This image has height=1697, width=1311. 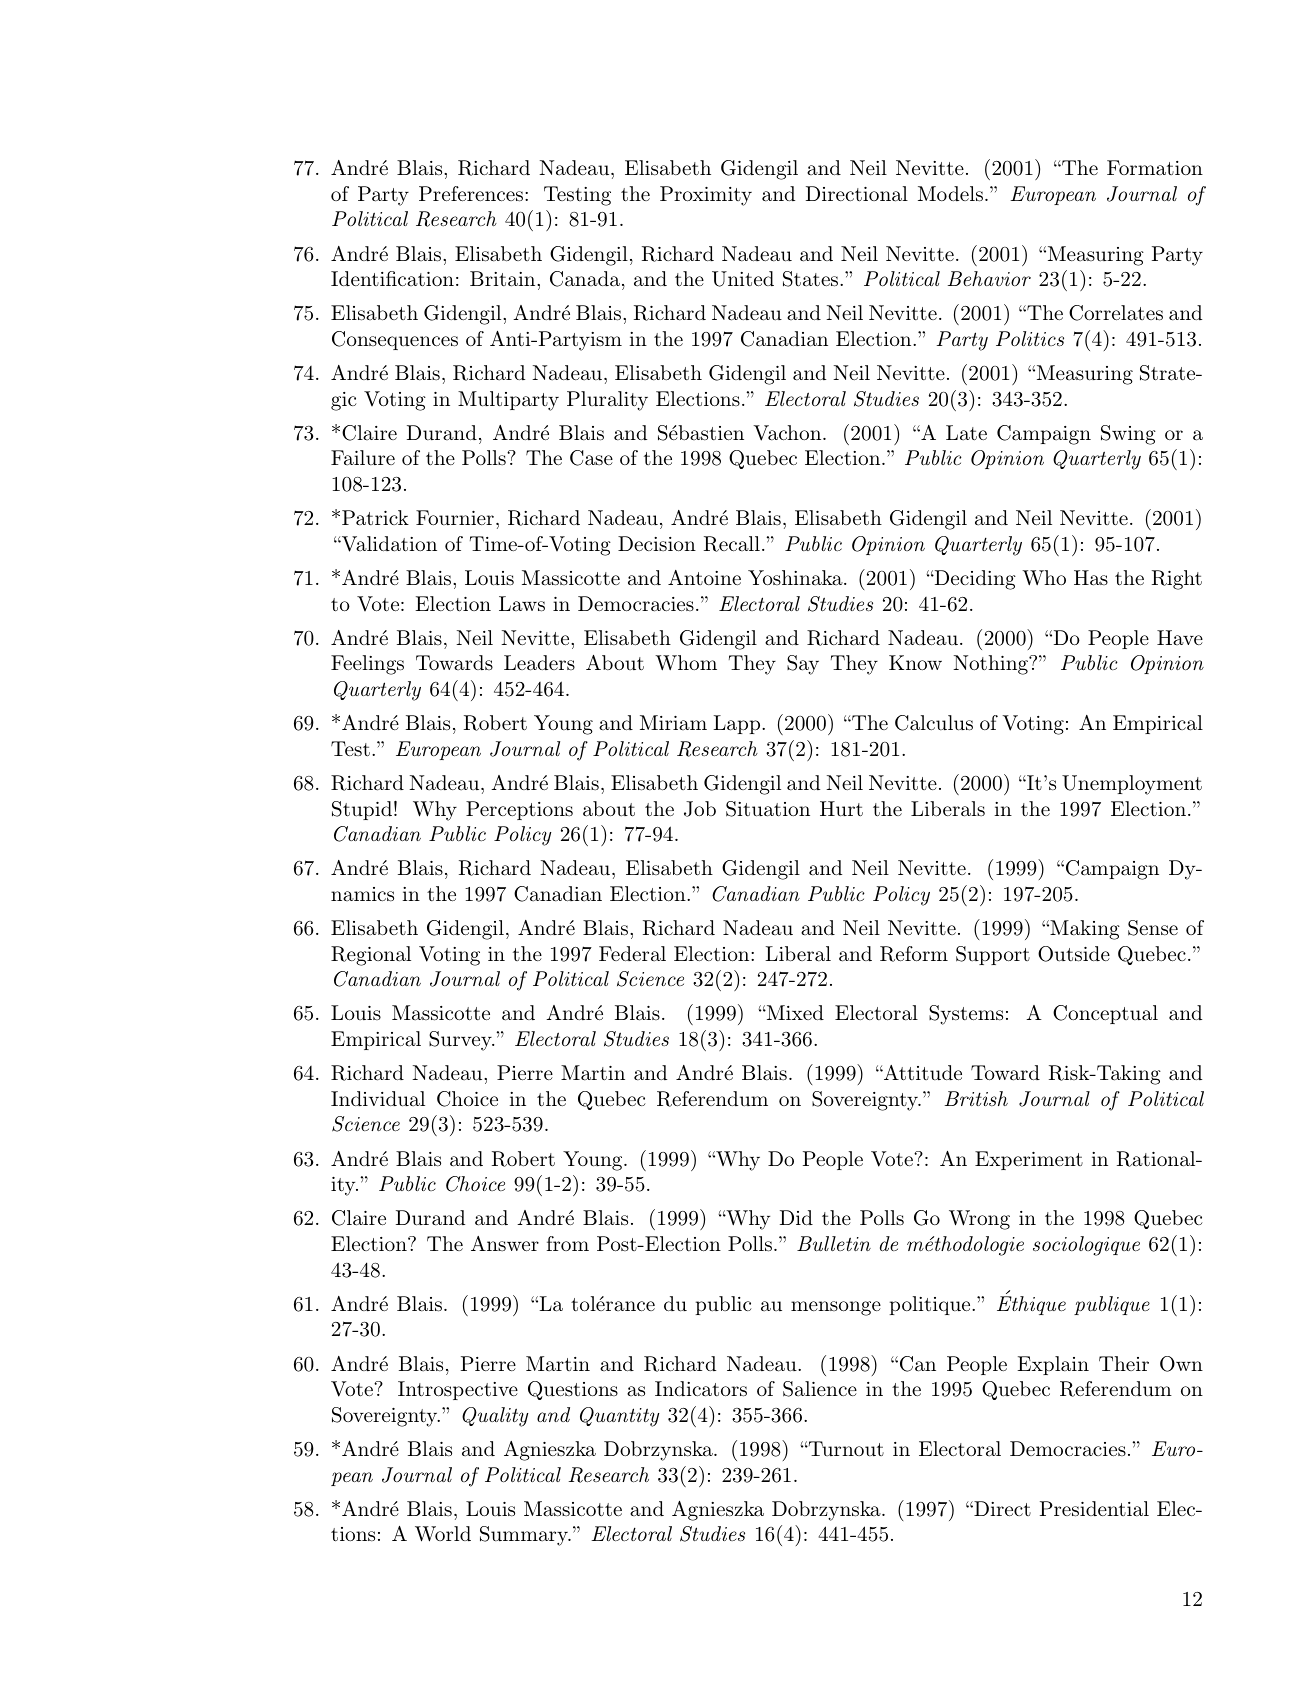 What do you see at coordinates (471, 194) in the image?
I see `Preferences` at bounding box center [471, 194].
